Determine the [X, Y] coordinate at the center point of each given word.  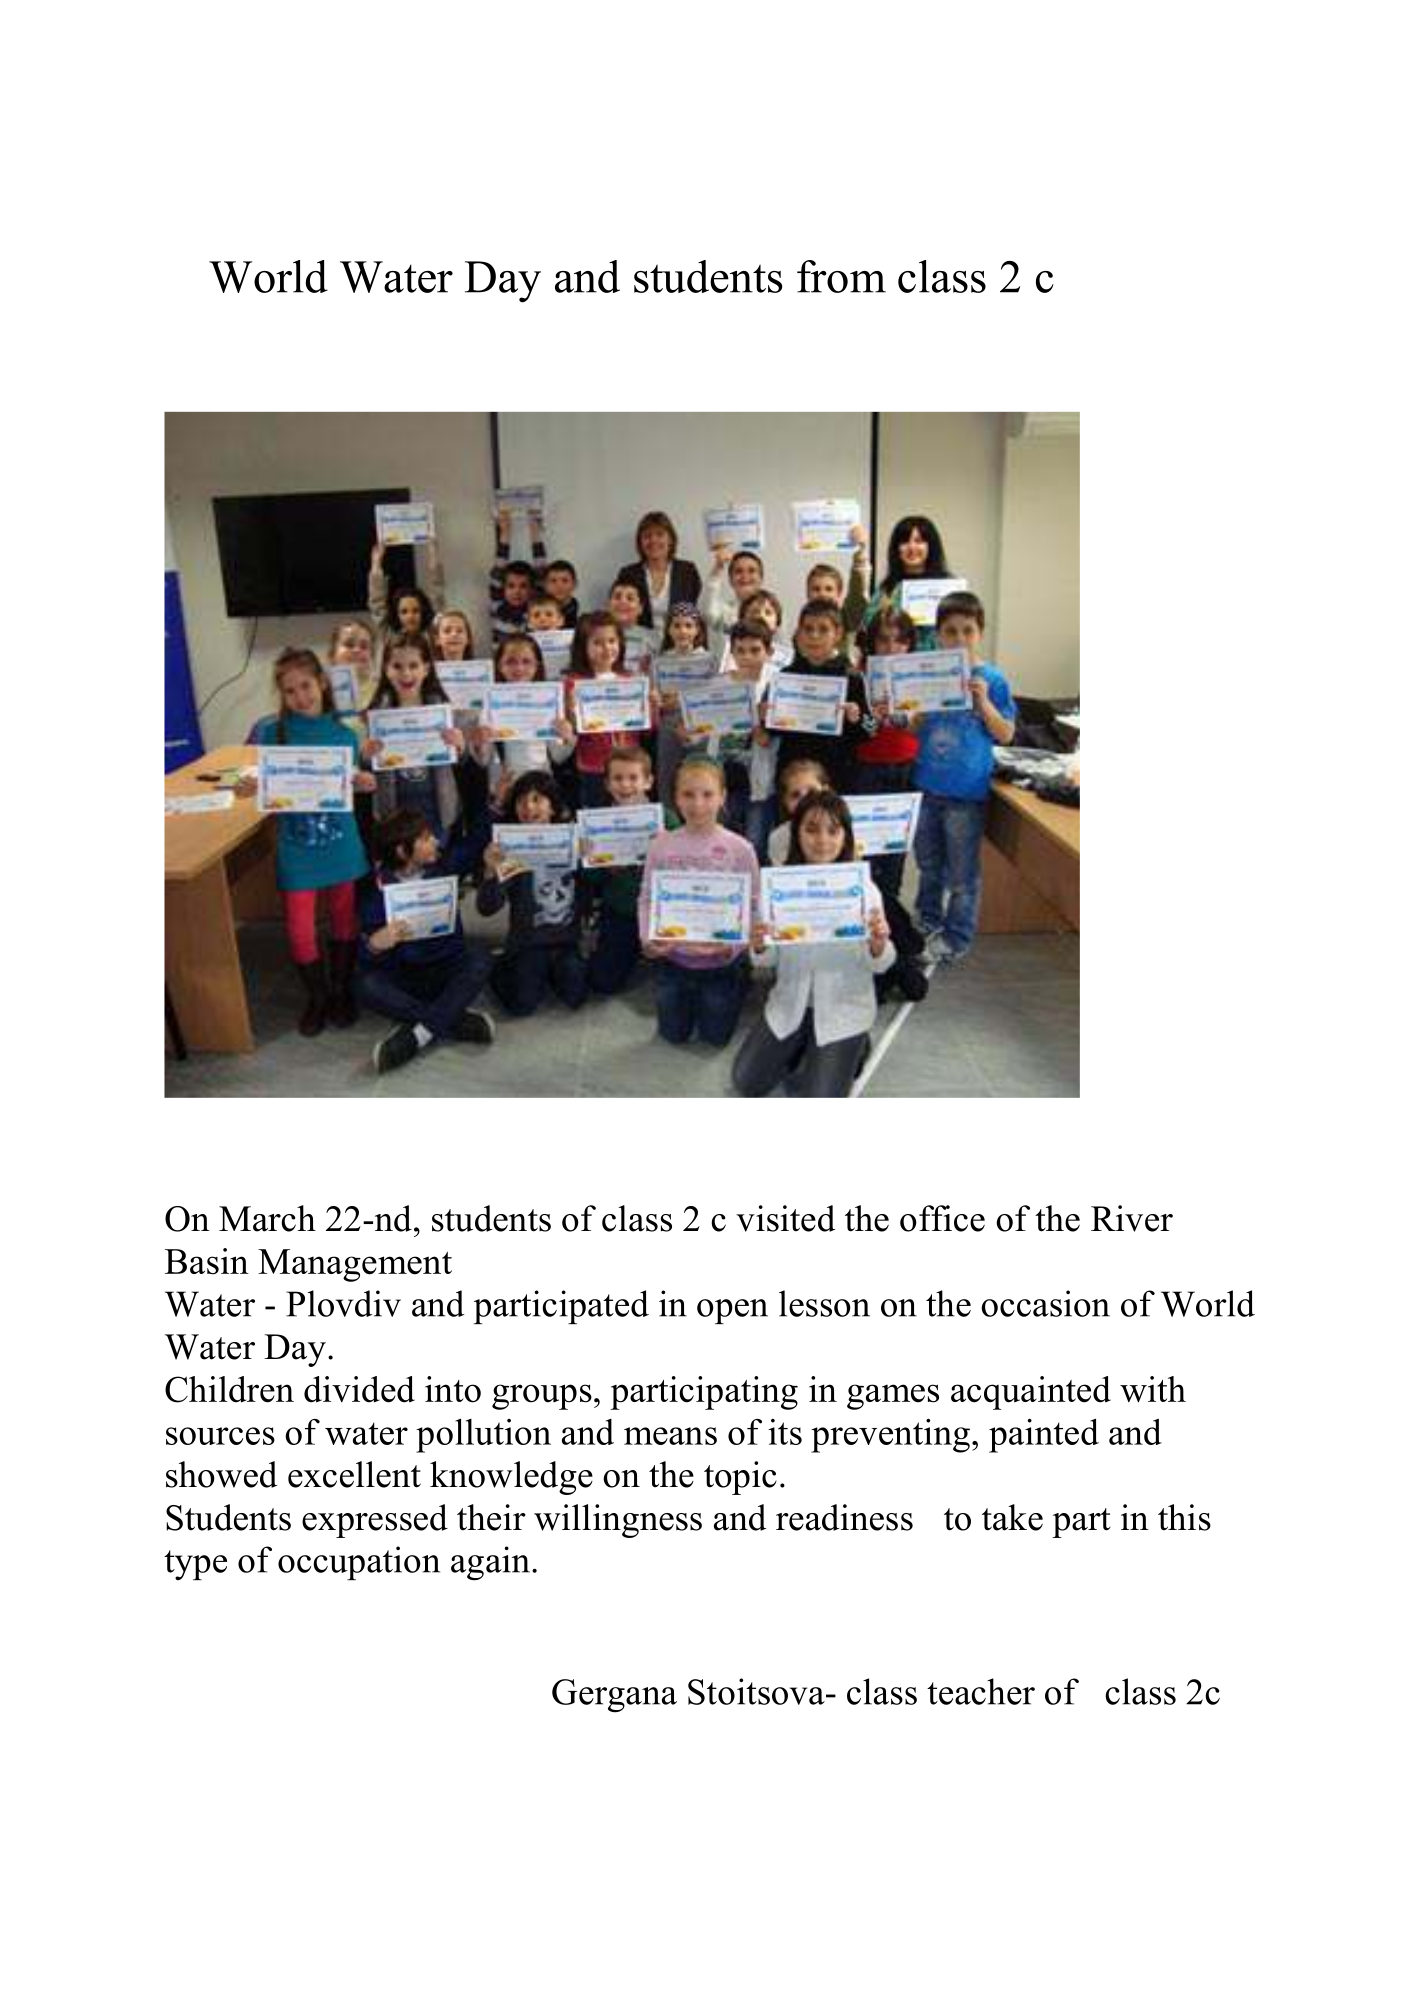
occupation [359, 1563]
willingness [618, 1521]
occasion [1045, 1303]
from [841, 276]
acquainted [1031, 1393]
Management [355, 1265]
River [1132, 1218]
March [267, 1218]
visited [785, 1218]
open [732, 1311]
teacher [981, 1691]
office [942, 1218]
